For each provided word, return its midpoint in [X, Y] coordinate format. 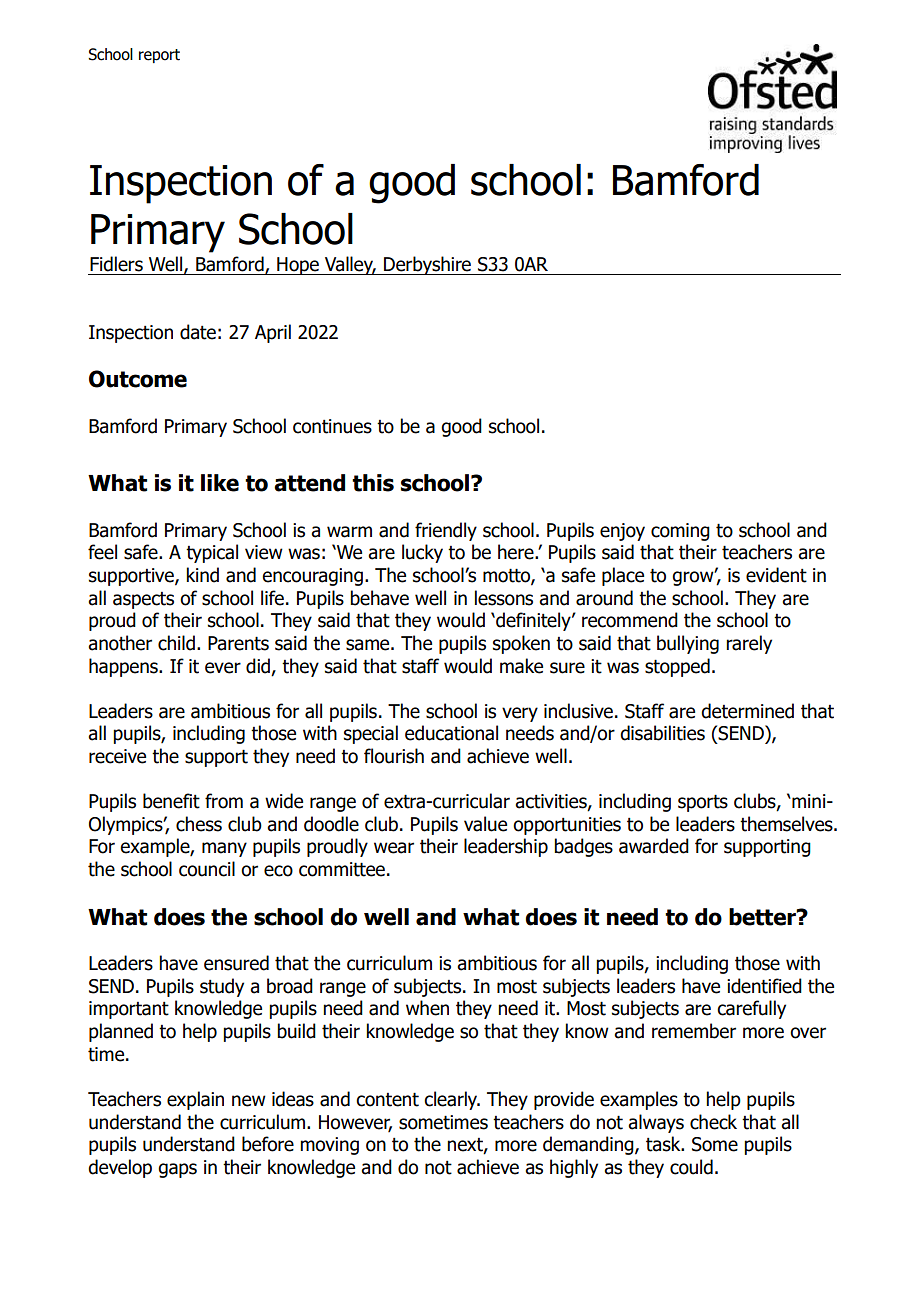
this [373, 483]
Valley [349, 265]
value [485, 824]
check [713, 1122]
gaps [177, 1170]
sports [703, 803]
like [220, 483]
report [159, 56]
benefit [171, 801]
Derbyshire [427, 265]
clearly [452, 1100]
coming [680, 532]
